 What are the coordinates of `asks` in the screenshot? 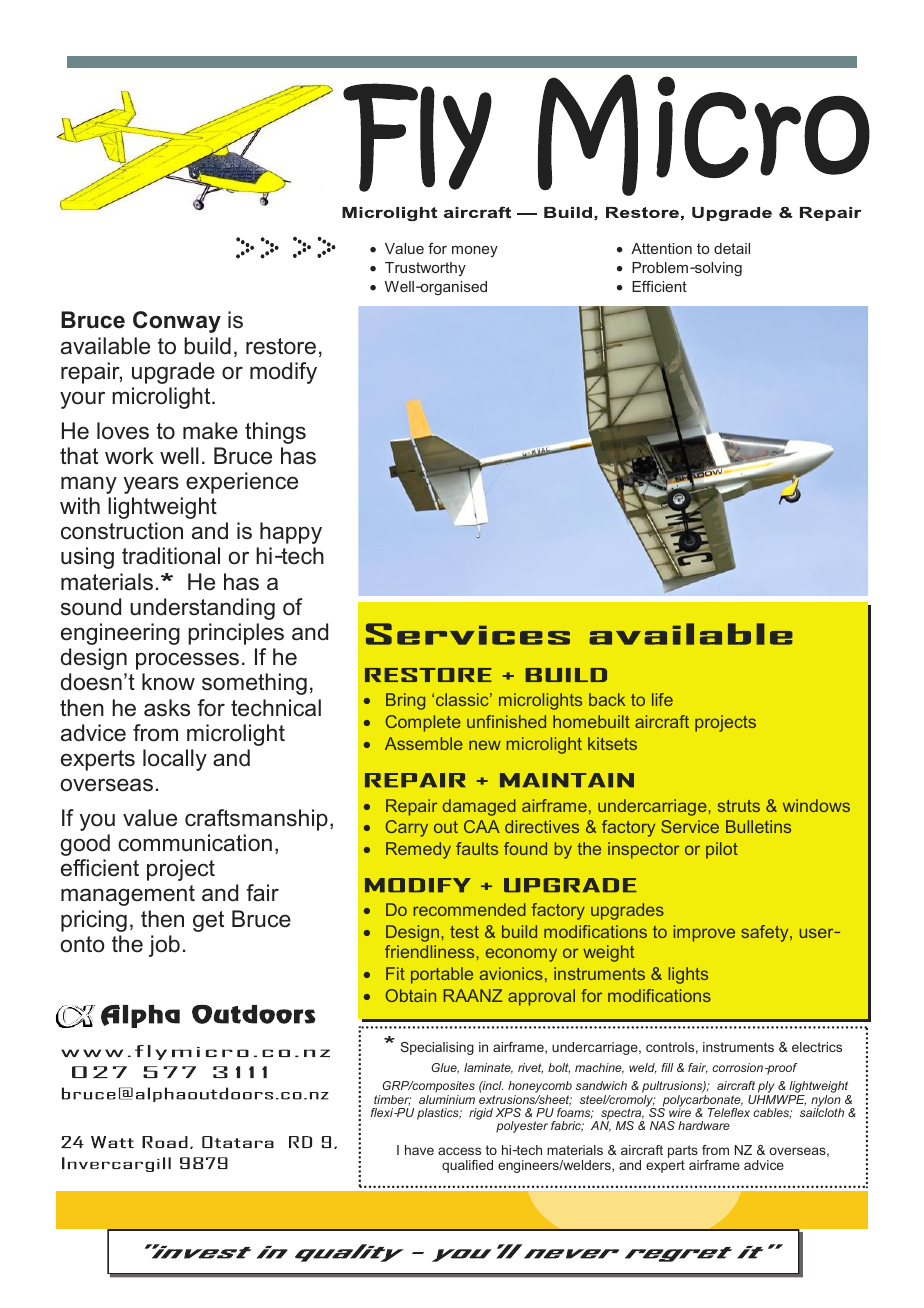 It's located at (167, 708).
